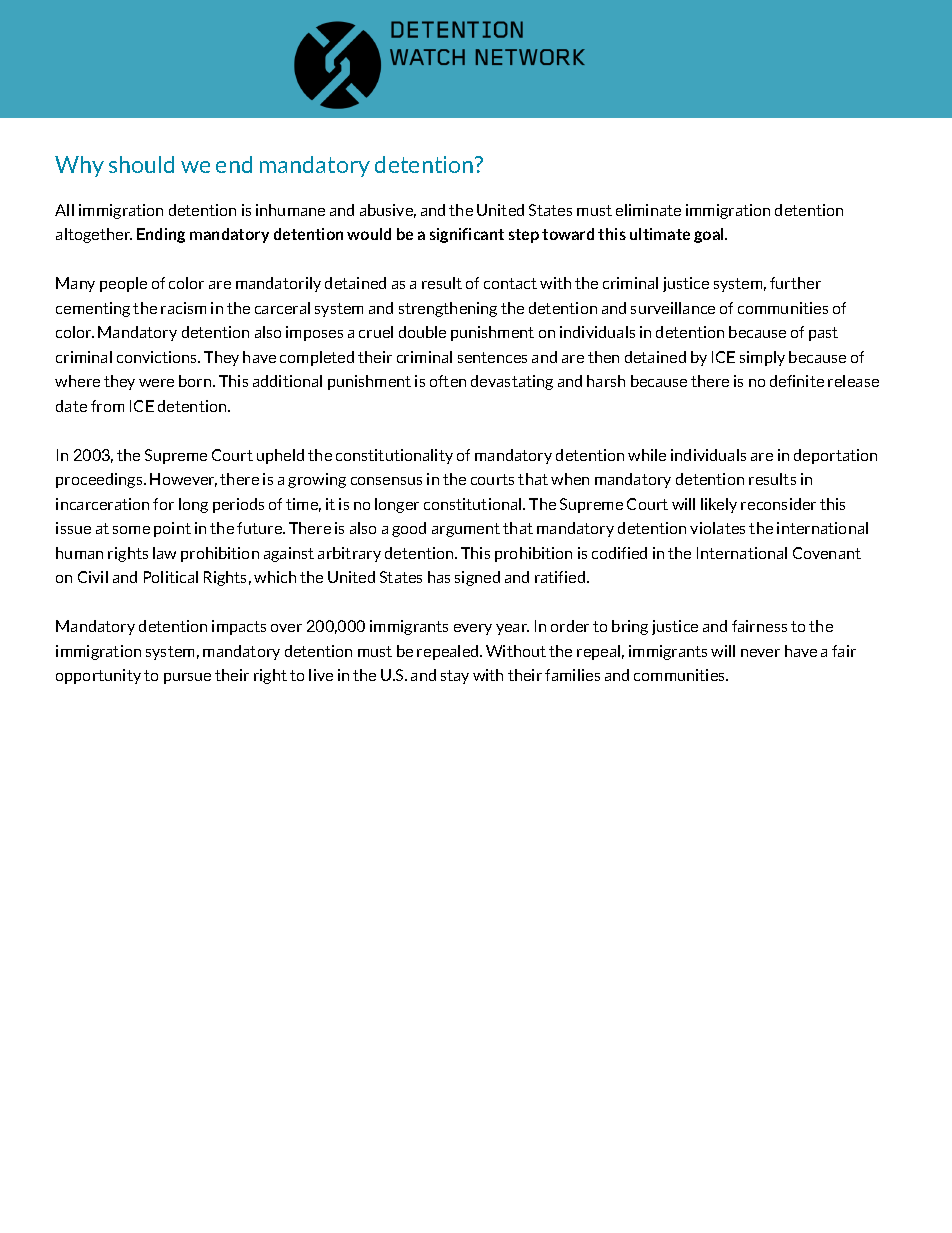  What do you see at coordinates (422, 332) in the image?
I see `double` at bounding box center [422, 332].
